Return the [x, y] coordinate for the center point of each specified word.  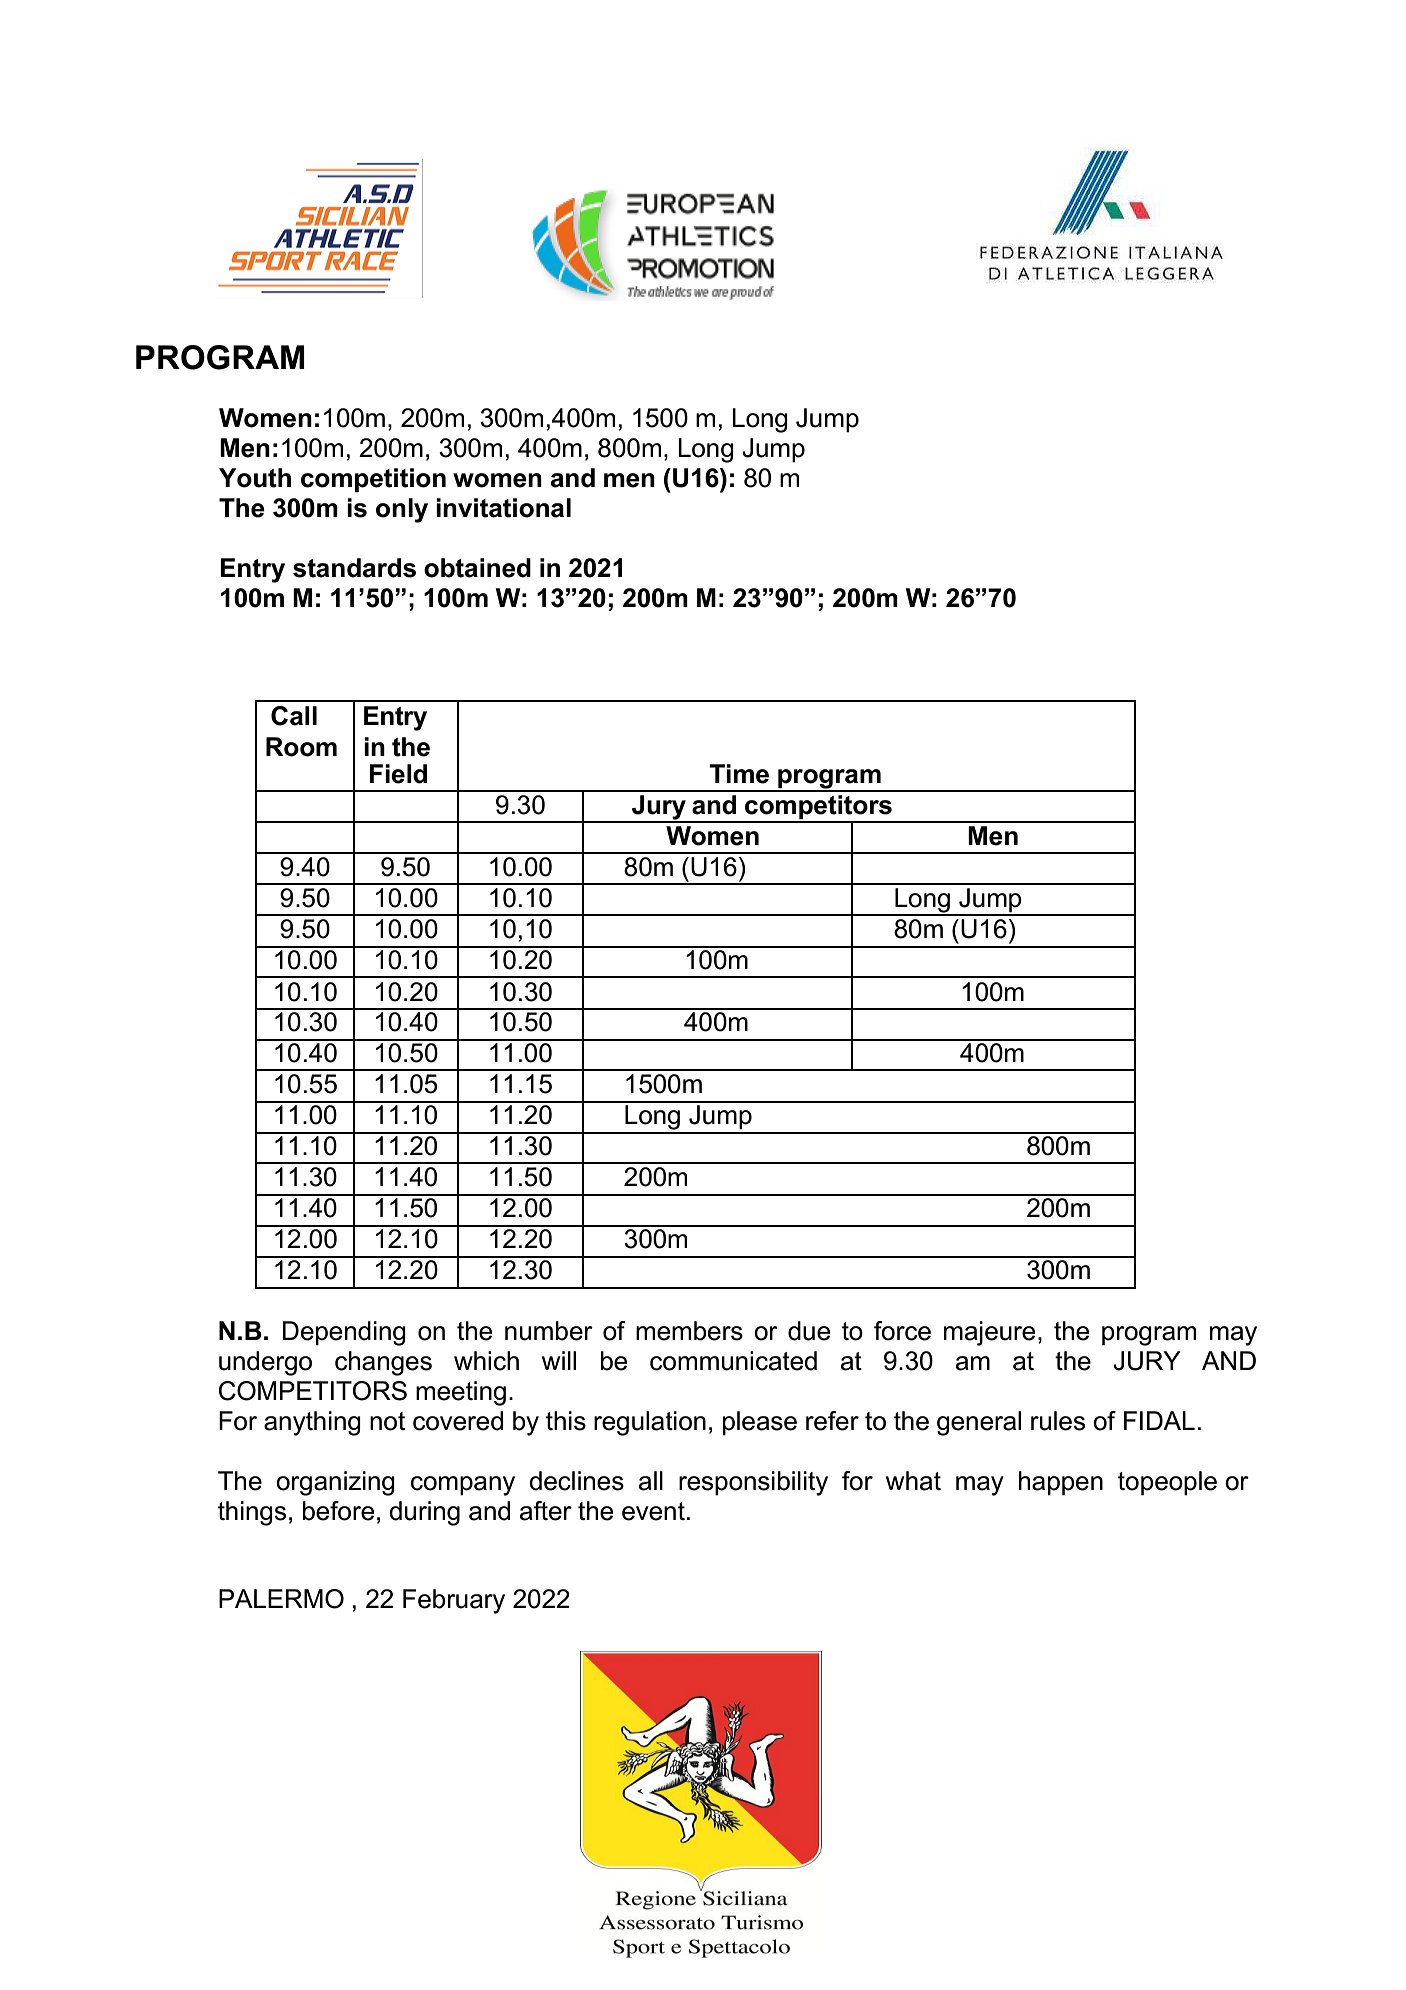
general [979, 1423]
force [902, 1331]
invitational [503, 508]
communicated [733, 1361]
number [549, 1331]
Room [301, 747]
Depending [344, 1333]
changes [383, 1363]
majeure [989, 1333]
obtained [477, 568]
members [689, 1331]
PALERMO [281, 1599]
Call [294, 716]
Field [398, 774]
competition [373, 480]
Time [739, 774]
